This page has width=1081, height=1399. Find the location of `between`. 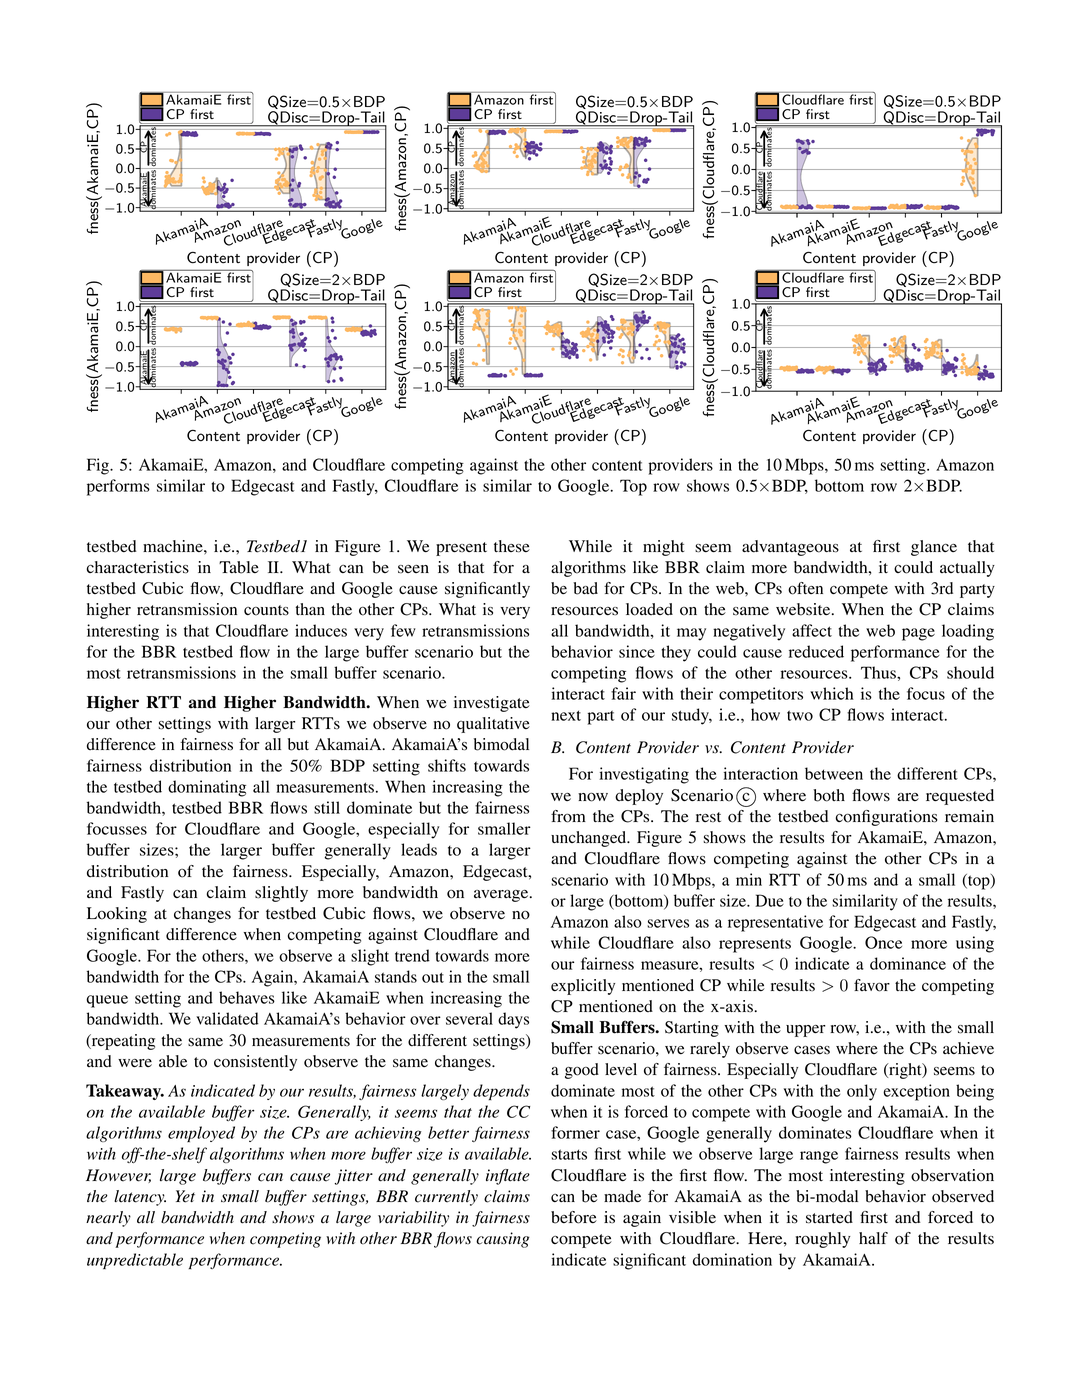

between is located at coordinates (834, 773).
